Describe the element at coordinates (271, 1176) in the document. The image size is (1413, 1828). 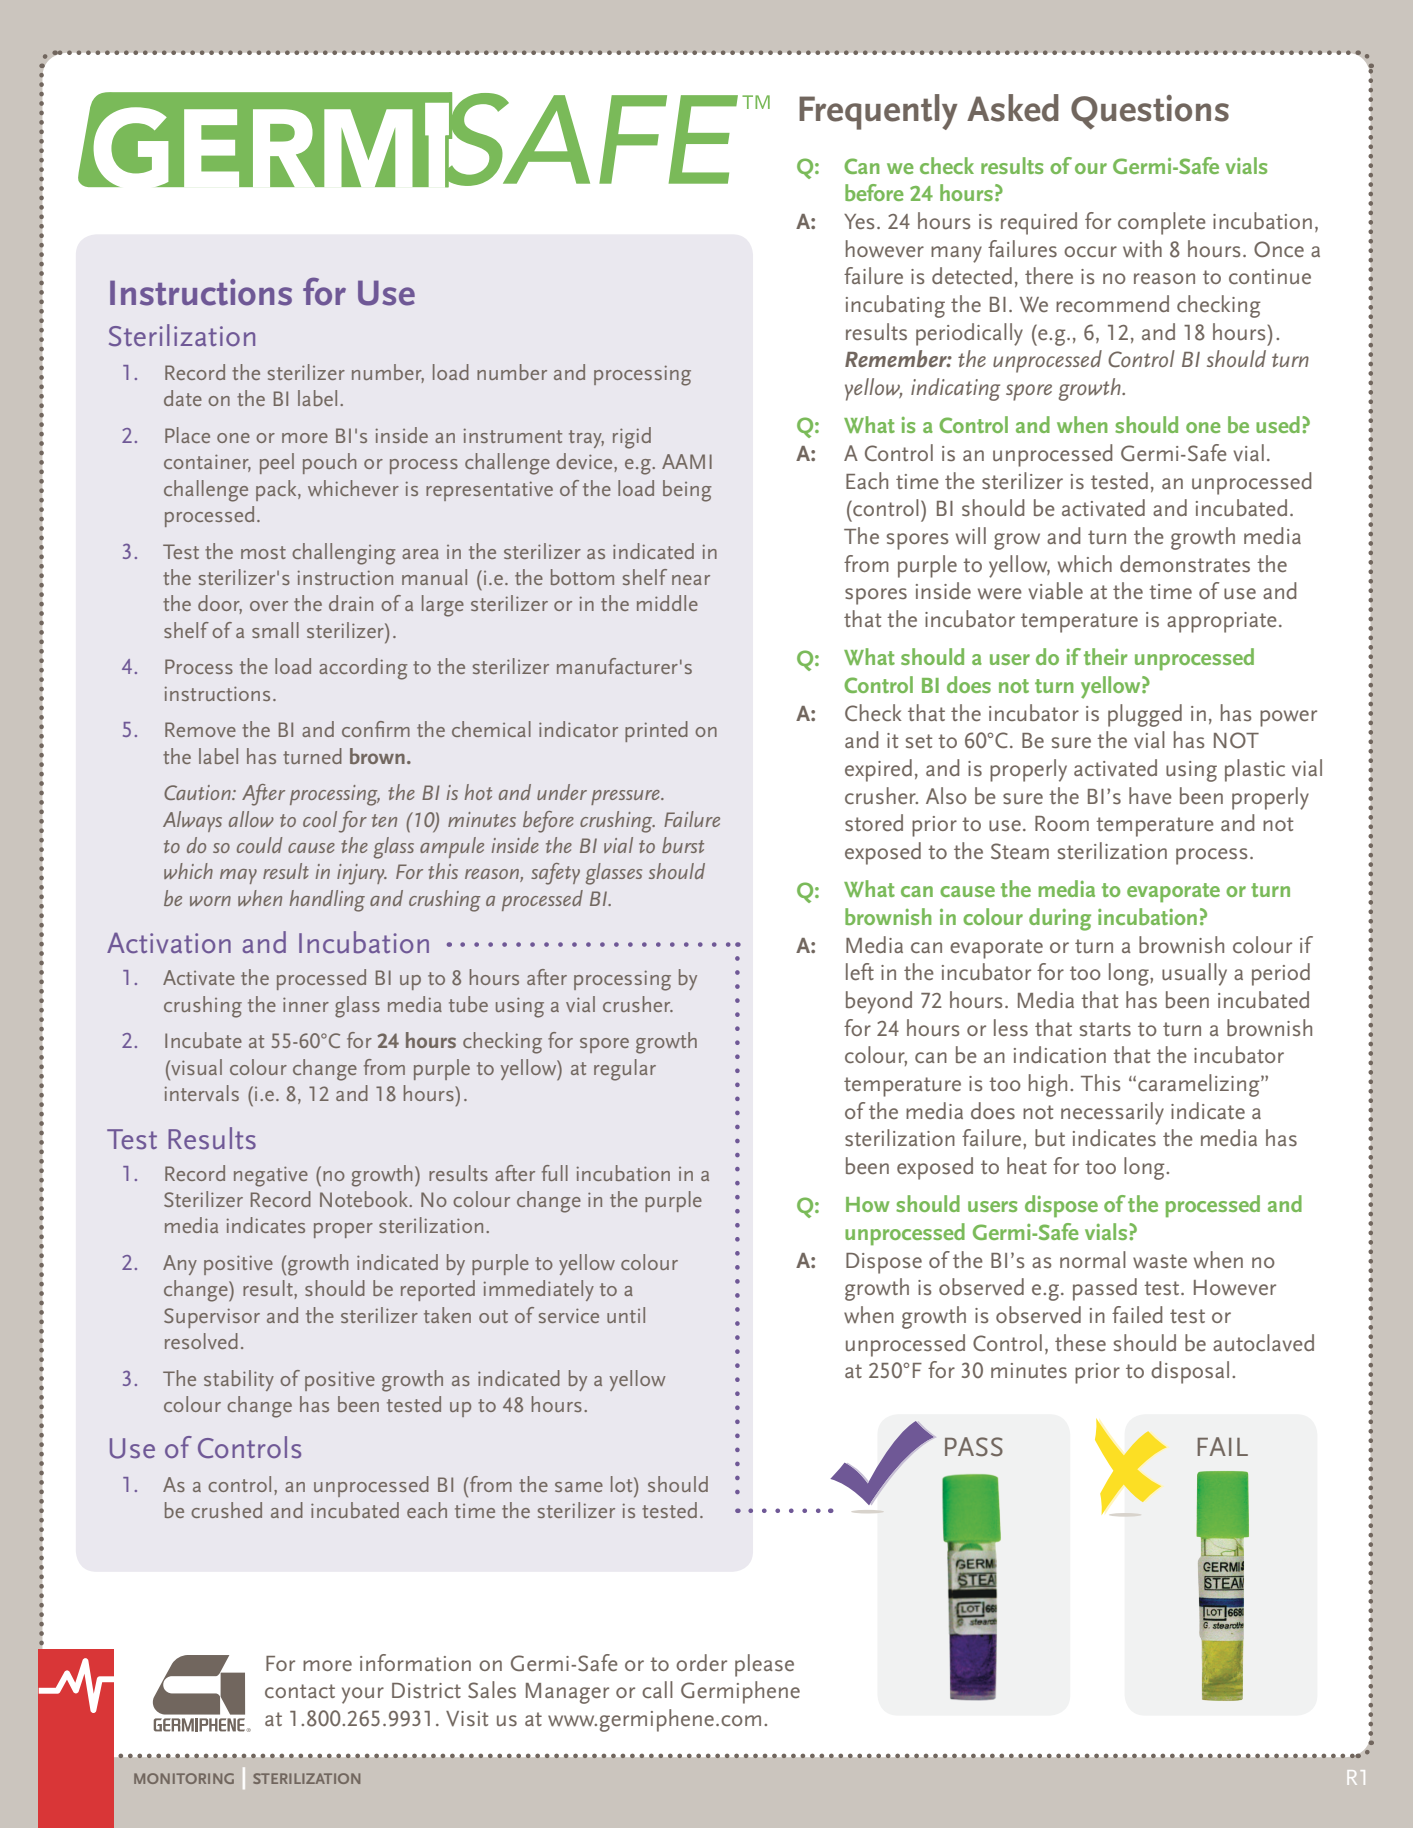
I see `negative` at that location.
